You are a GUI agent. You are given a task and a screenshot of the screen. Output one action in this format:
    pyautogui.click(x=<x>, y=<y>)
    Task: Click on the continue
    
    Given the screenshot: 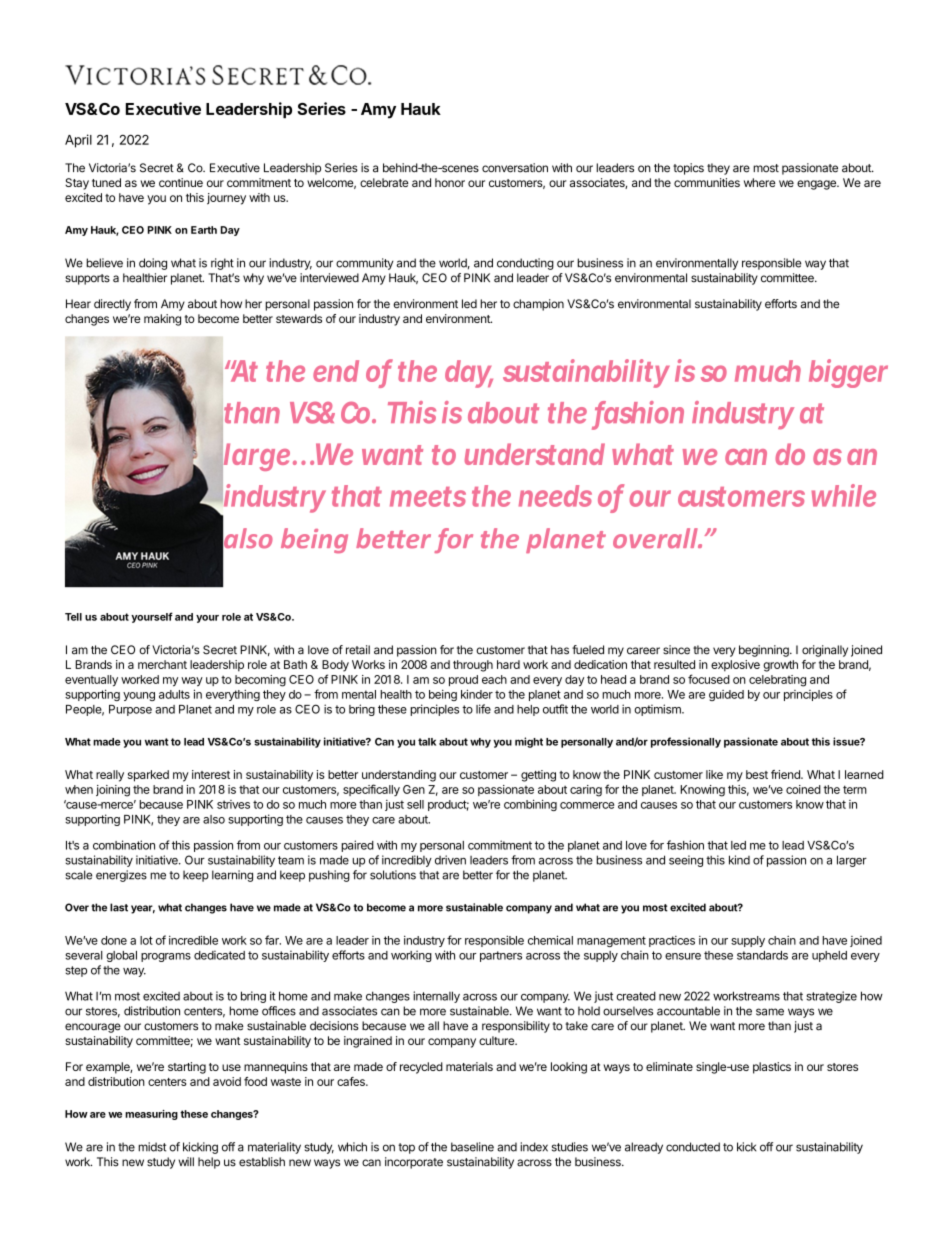 What is the action you would take?
    pyautogui.click(x=181, y=182)
